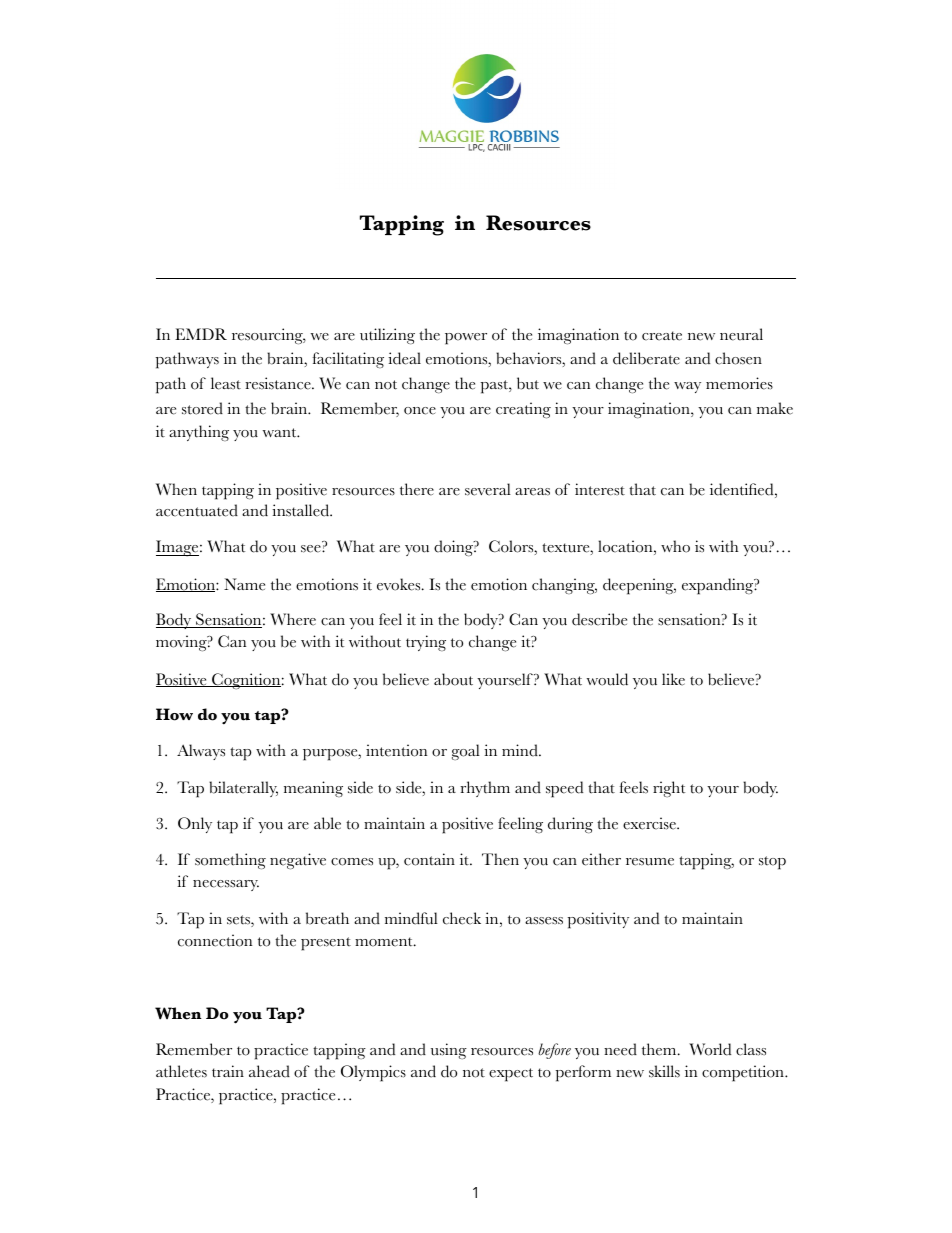  I want to click on rhythm, so click(485, 789).
